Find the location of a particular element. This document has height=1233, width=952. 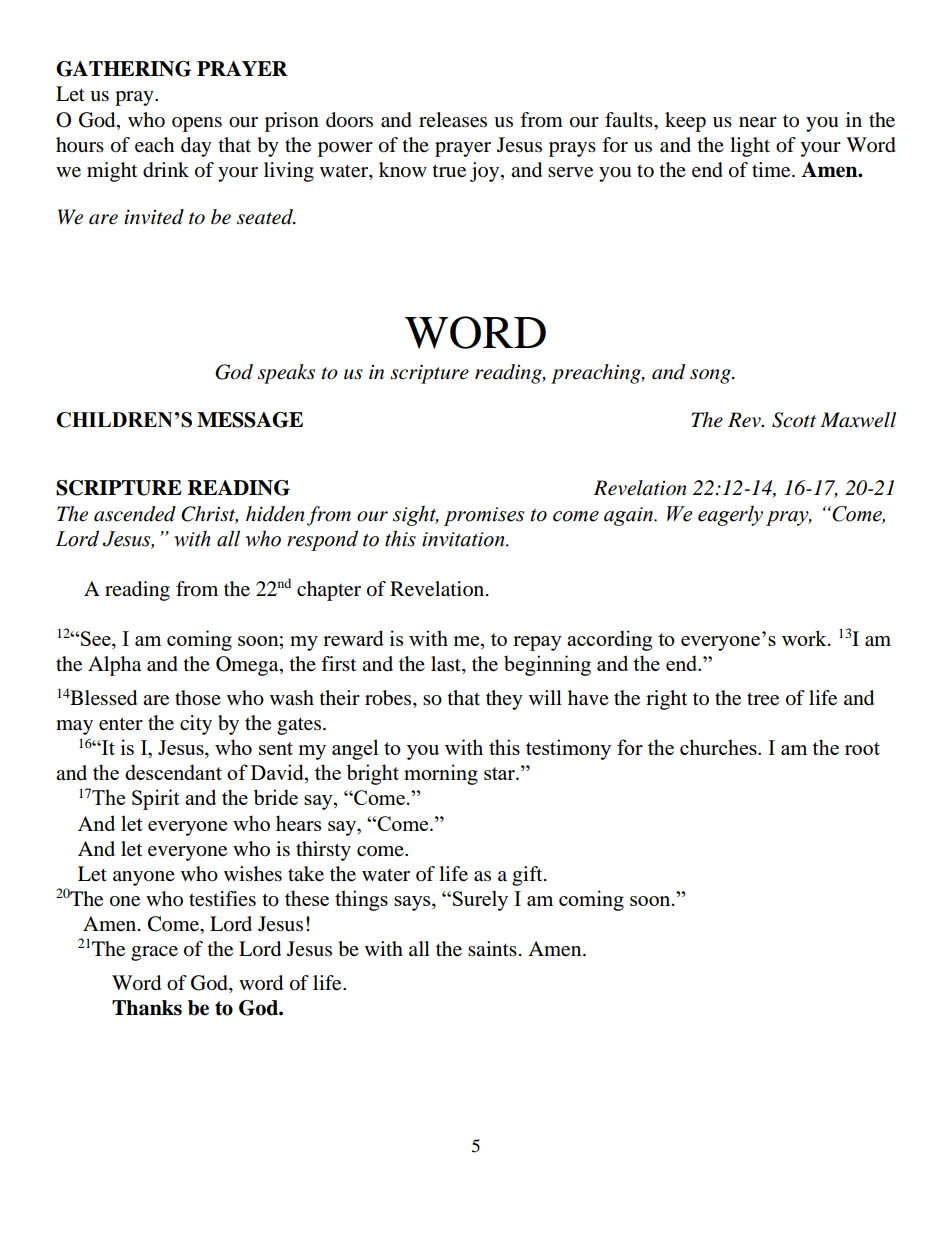

releases is located at coordinates (453, 120).
